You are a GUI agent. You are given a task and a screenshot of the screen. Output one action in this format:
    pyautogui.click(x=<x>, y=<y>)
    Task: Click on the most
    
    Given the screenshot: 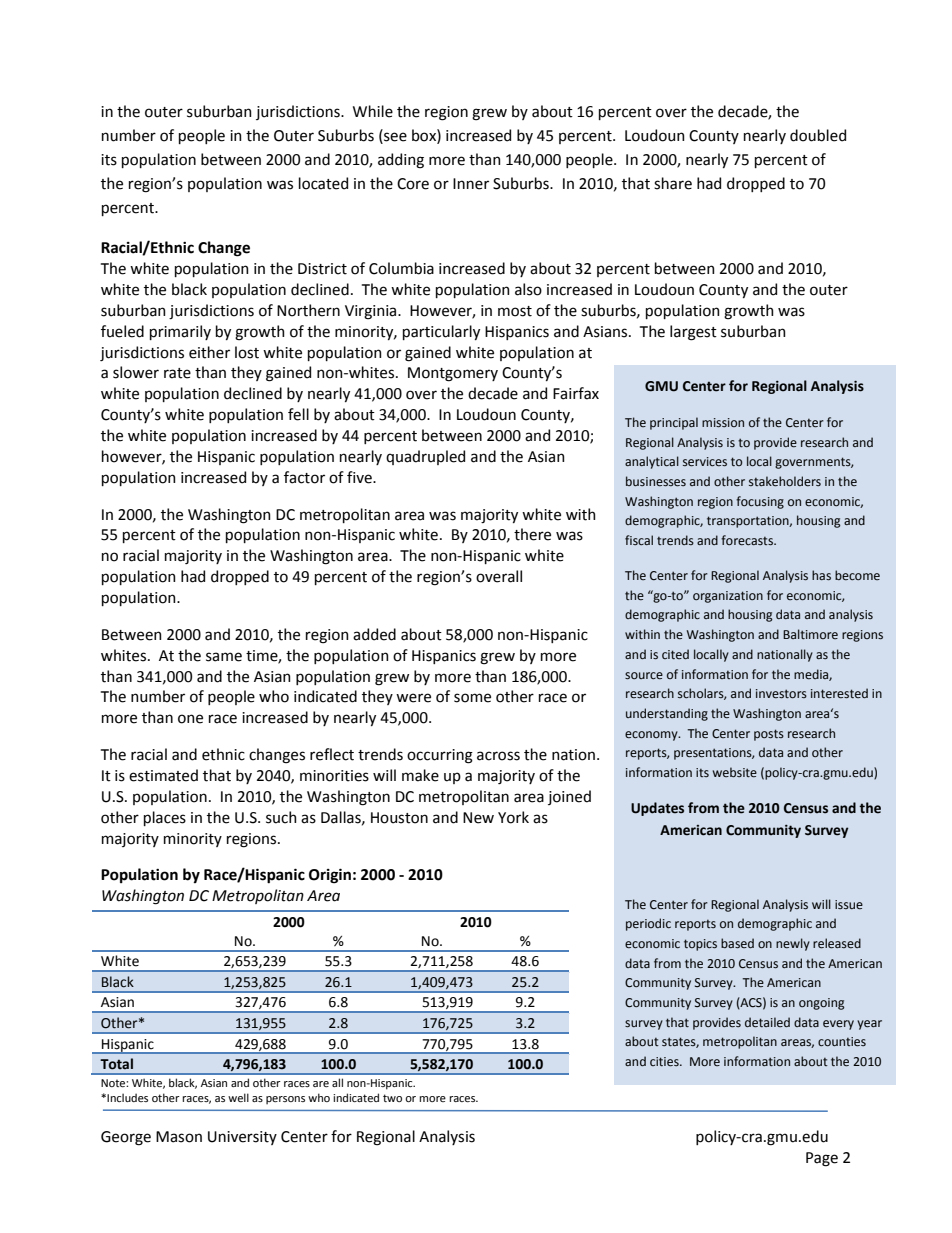 What is the action you would take?
    pyautogui.click(x=515, y=311)
